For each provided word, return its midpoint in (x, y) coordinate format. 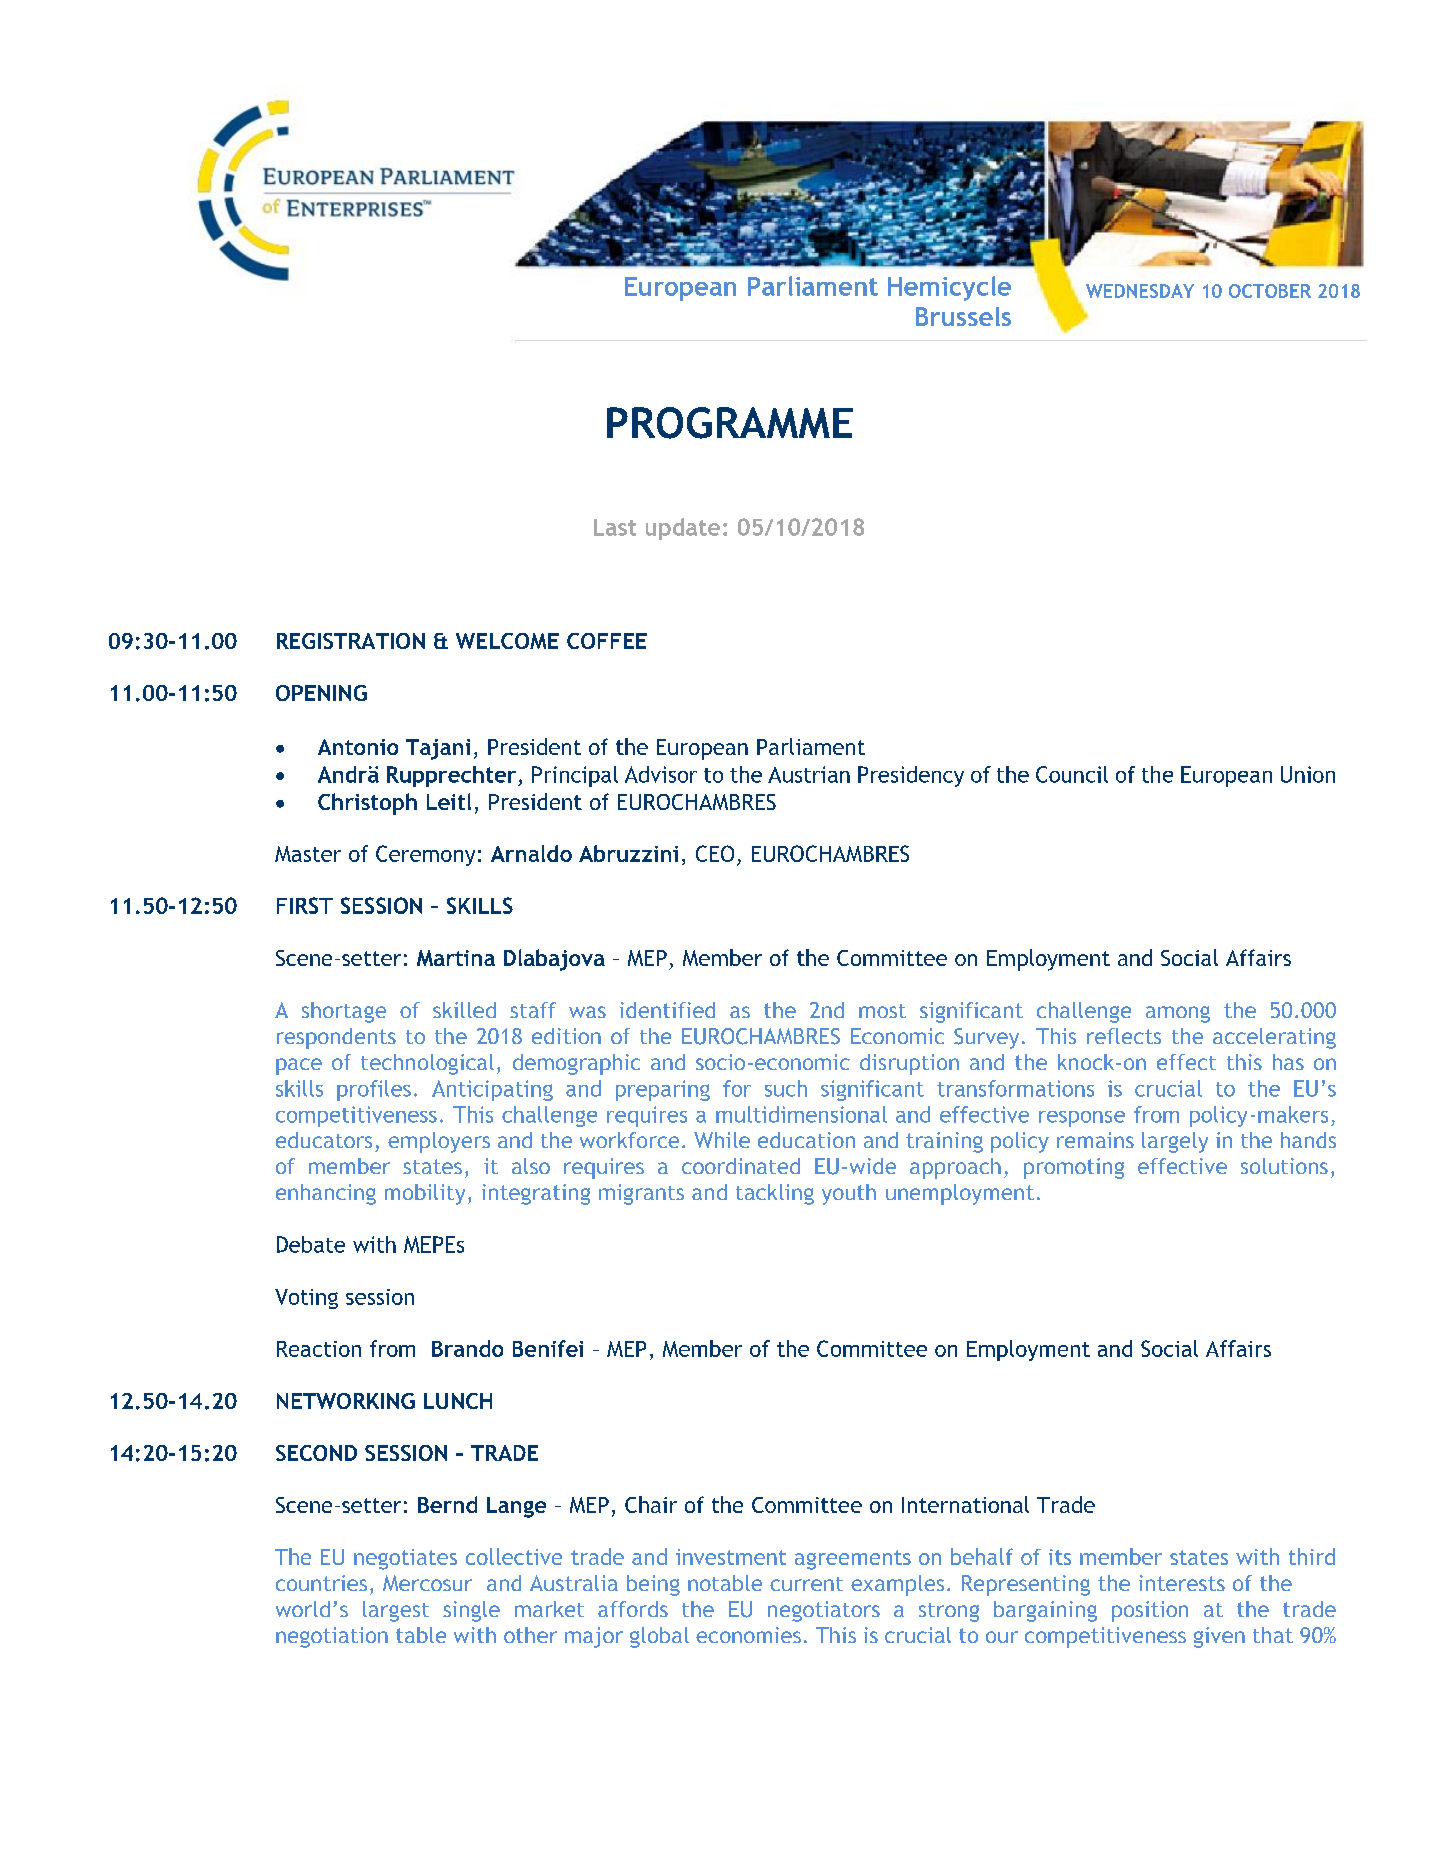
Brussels (963, 316)
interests (1182, 1583)
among (1178, 1014)
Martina (456, 958)
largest (396, 1611)
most (882, 1011)
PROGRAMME (730, 423)
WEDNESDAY (1140, 291)
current (806, 1584)
